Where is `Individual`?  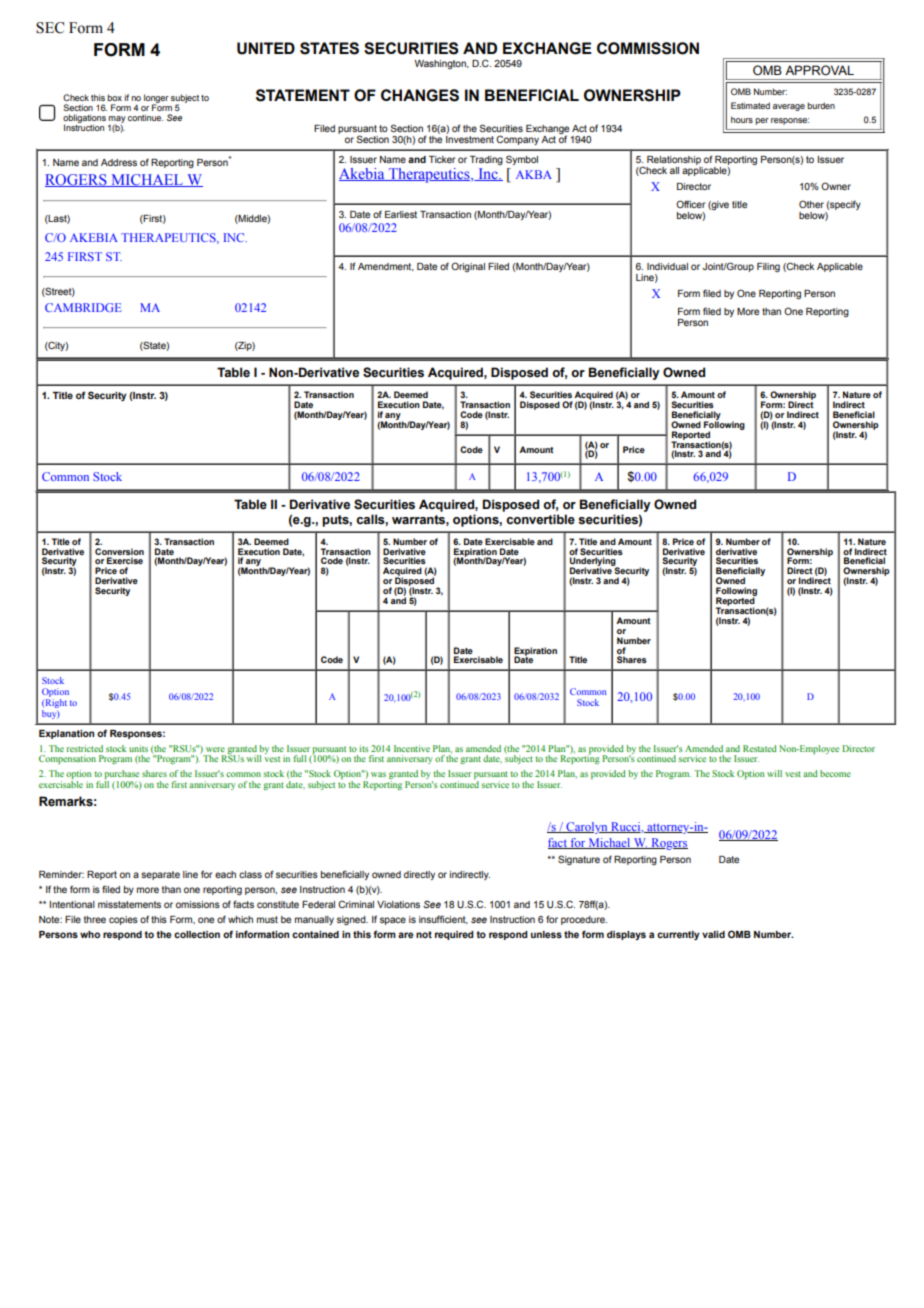
Individual is located at coordinates (667, 266).
